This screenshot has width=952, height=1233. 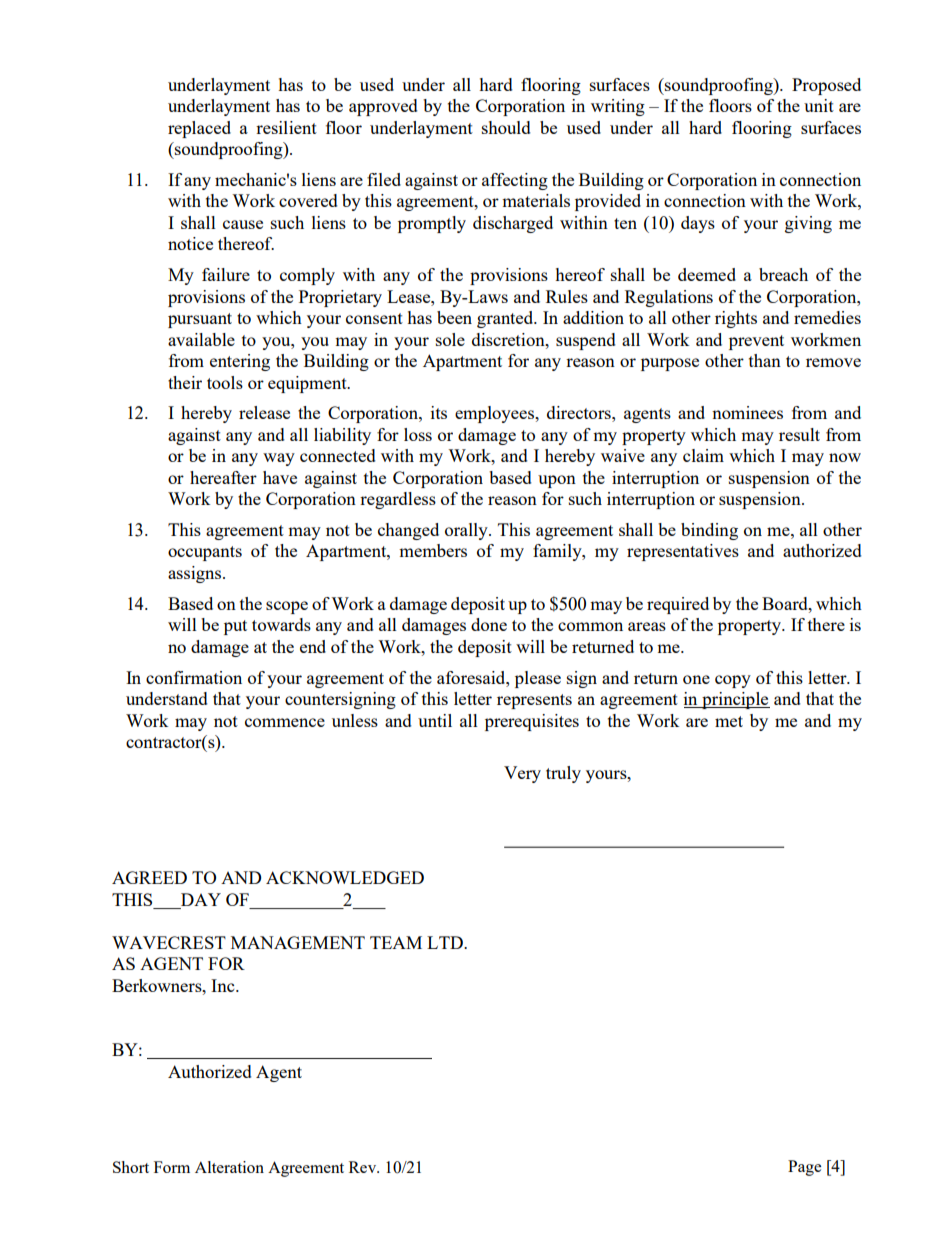 I want to click on tools, so click(x=225, y=382).
